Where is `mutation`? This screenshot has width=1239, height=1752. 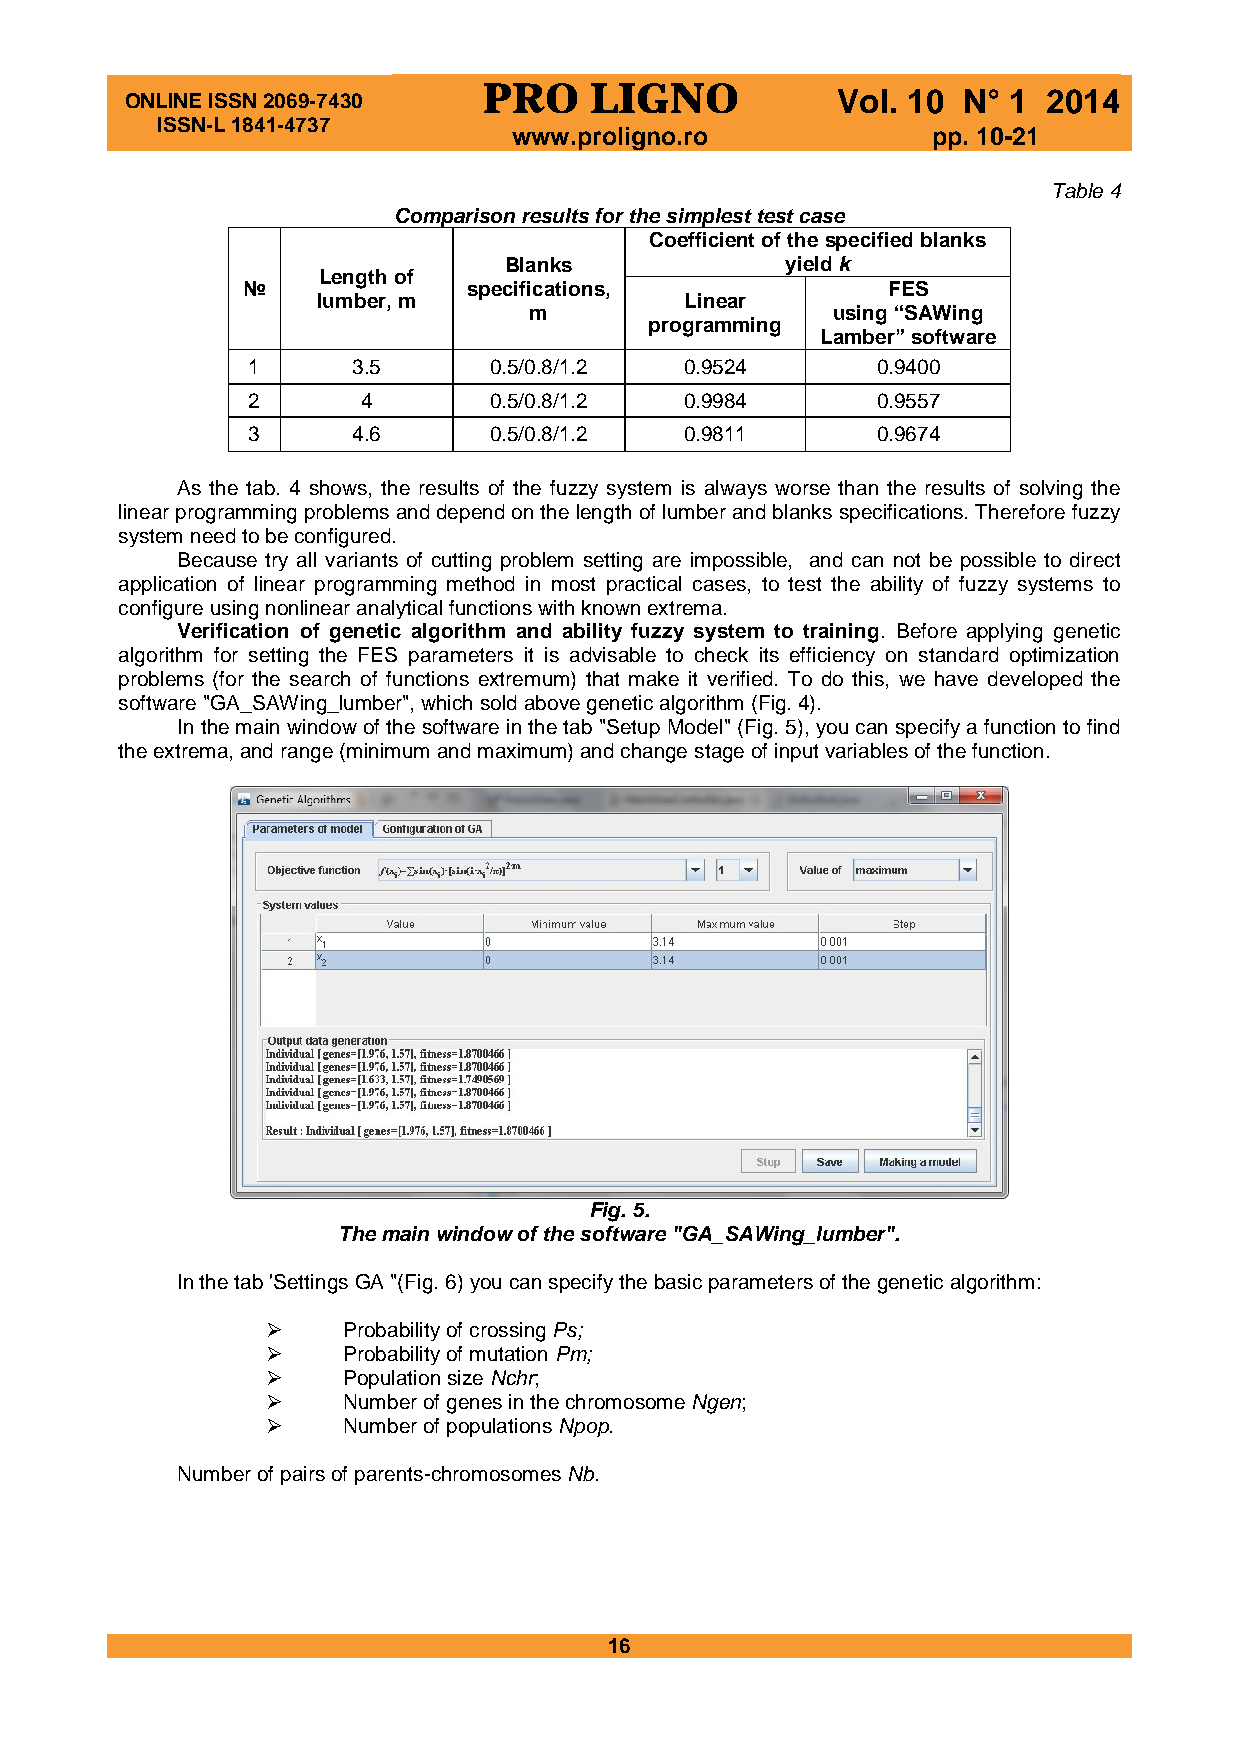 mutation is located at coordinates (508, 1353).
